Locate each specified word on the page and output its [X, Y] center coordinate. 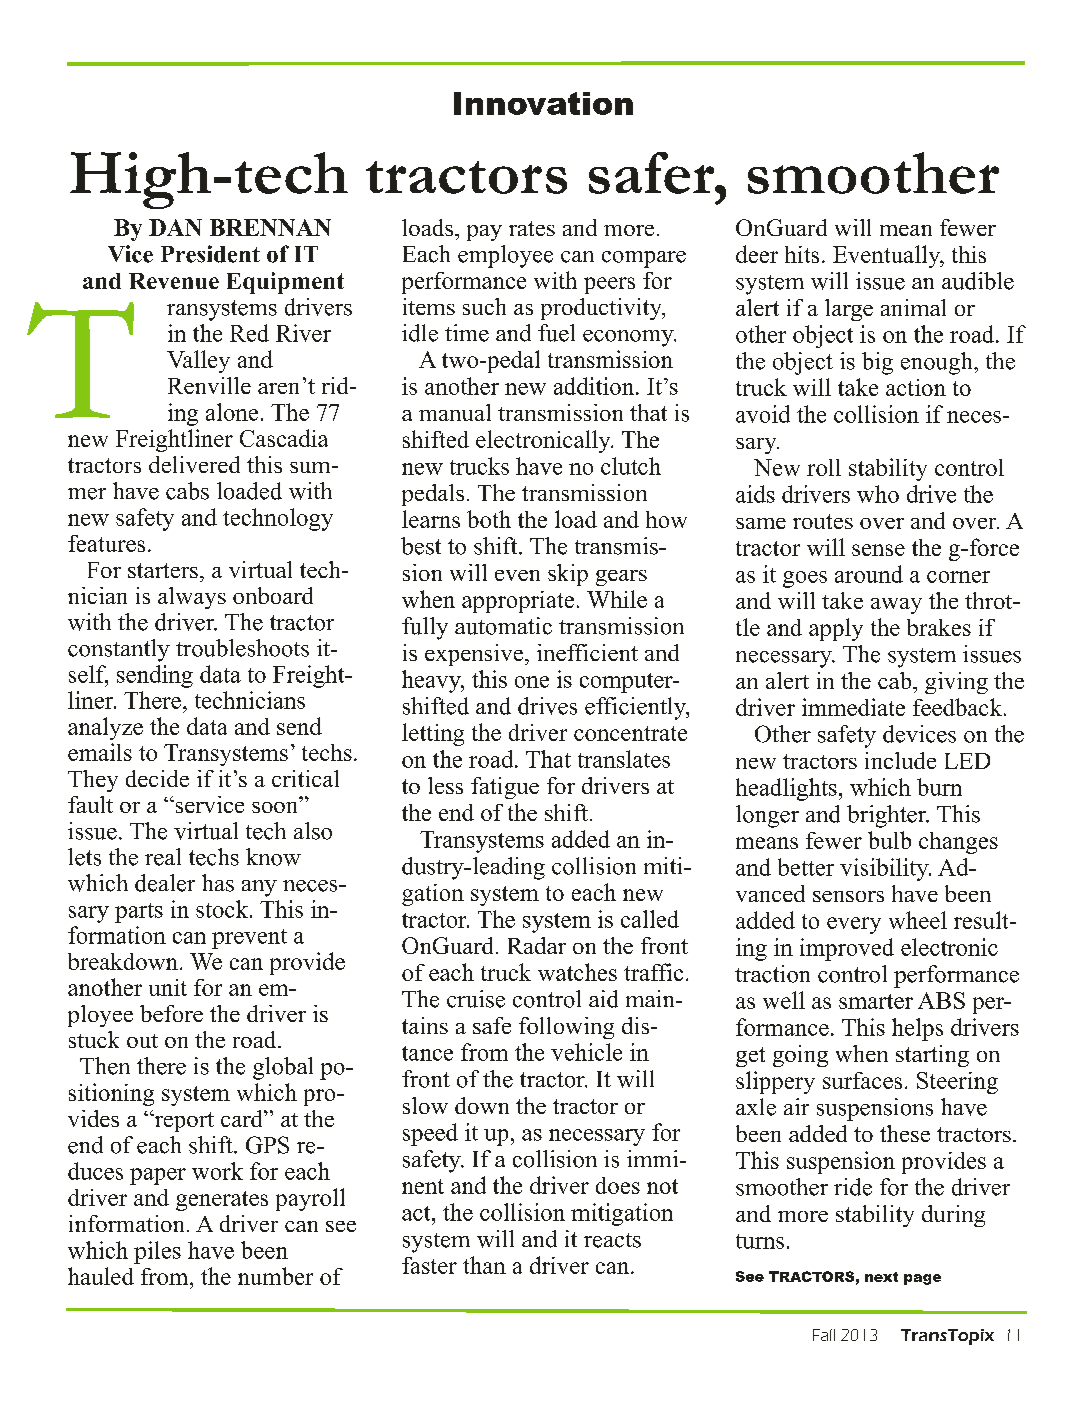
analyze [105, 728]
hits [802, 254]
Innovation [543, 103]
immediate [853, 707]
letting [433, 734]
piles [157, 1252]
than [484, 1265]
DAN [175, 227]
